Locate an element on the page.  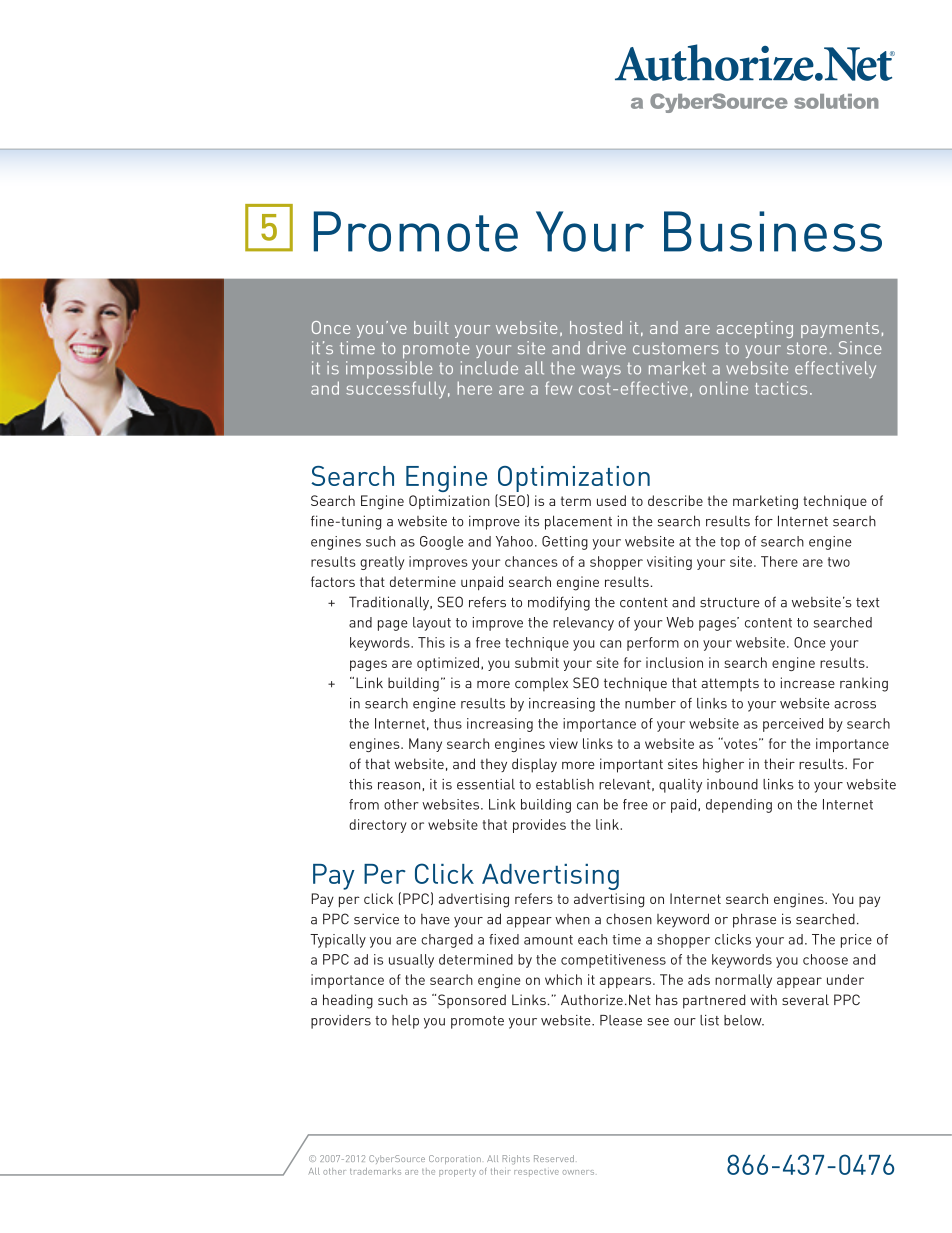
used is located at coordinates (611, 500).
